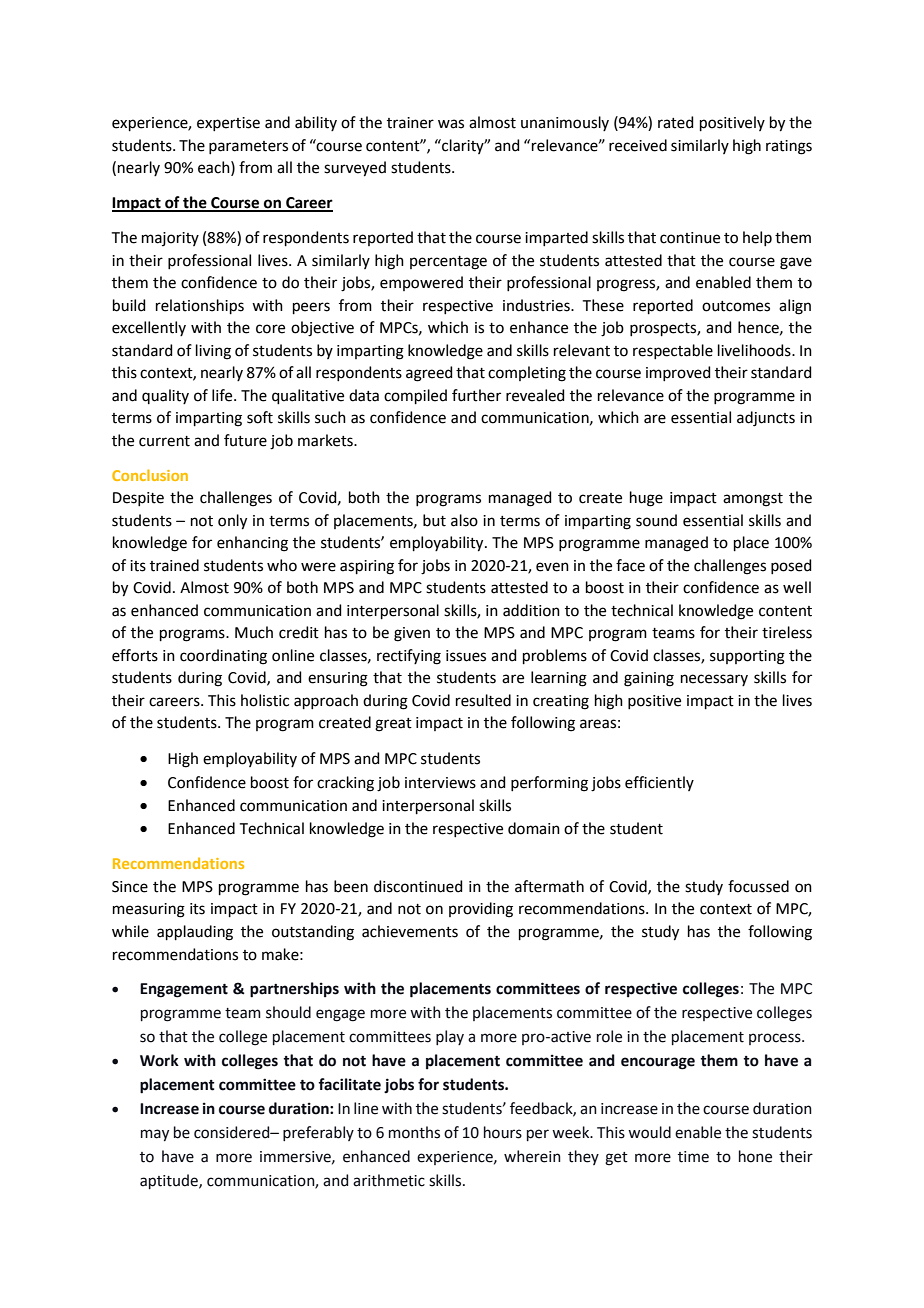  What do you see at coordinates (223, 657) in the screenshot?
I see `coordinating` at bounding box center [223, 657].
